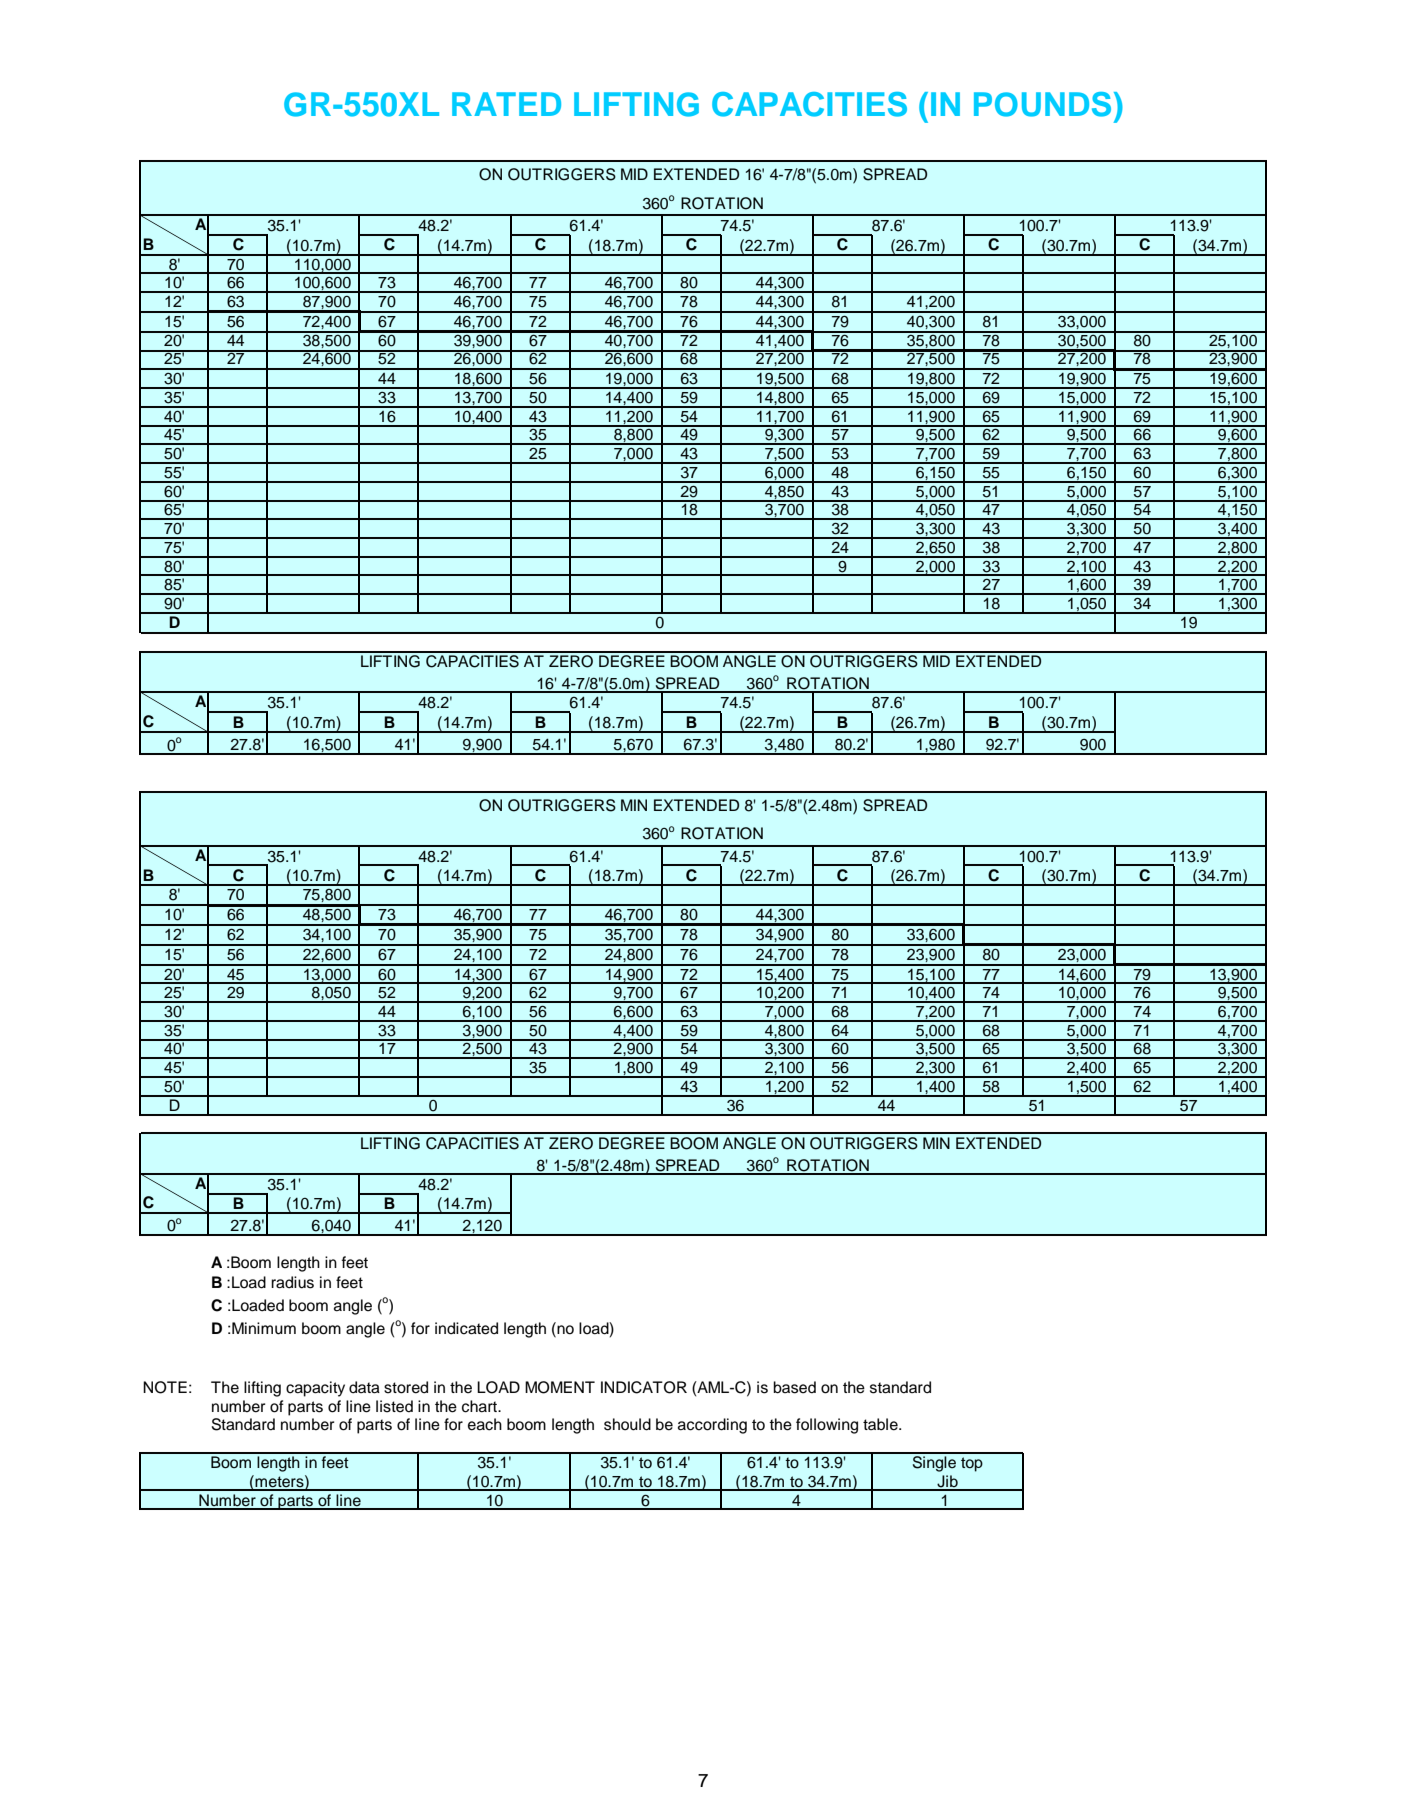 This screenshot has height=1819, width=1406. What do you see at coordinates (1042, 104) in the screenshot?
I see `POUNDS` at bounding box center [1042, 104].
